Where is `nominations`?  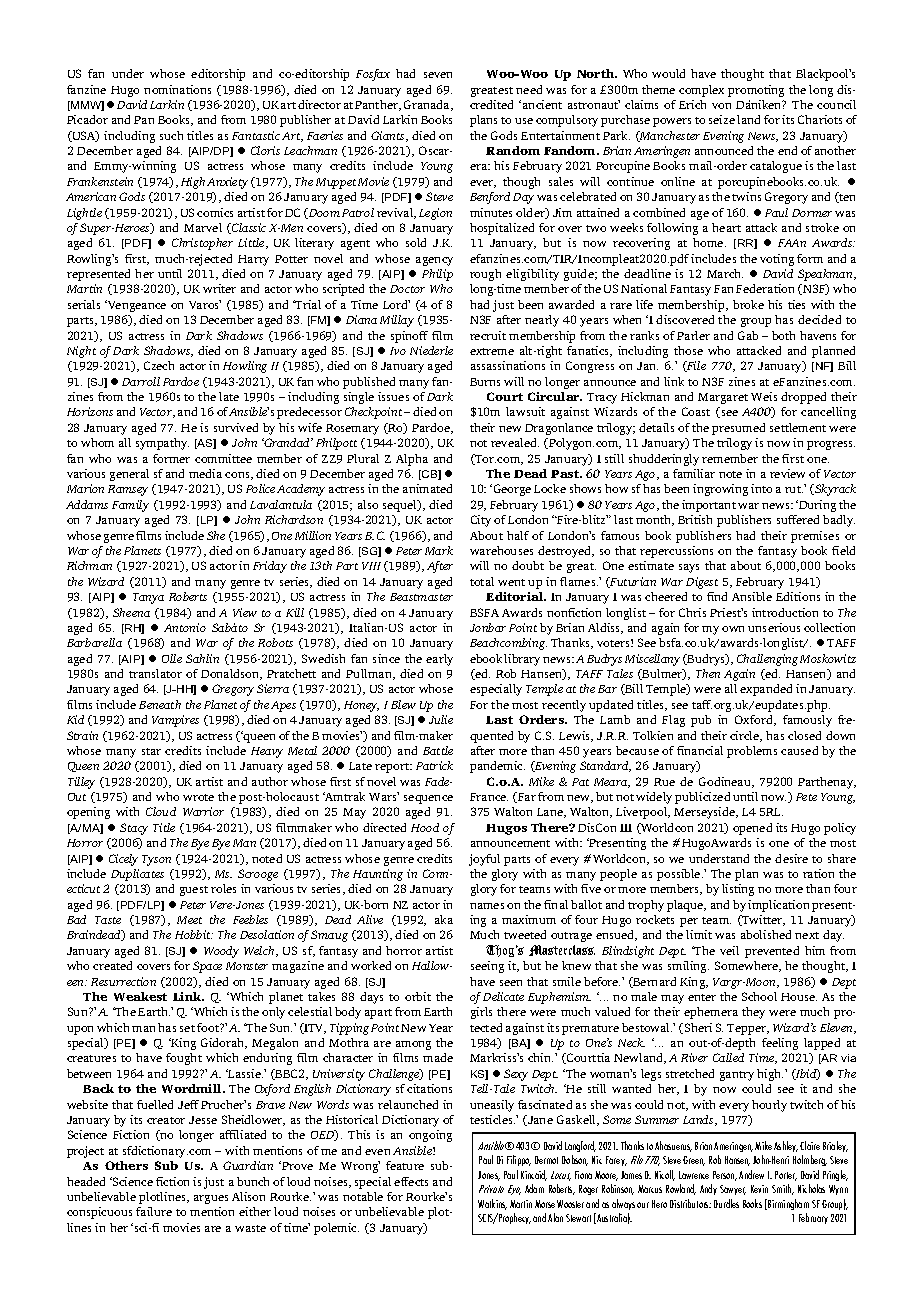
nominations is located at coordinates (177, 89).
